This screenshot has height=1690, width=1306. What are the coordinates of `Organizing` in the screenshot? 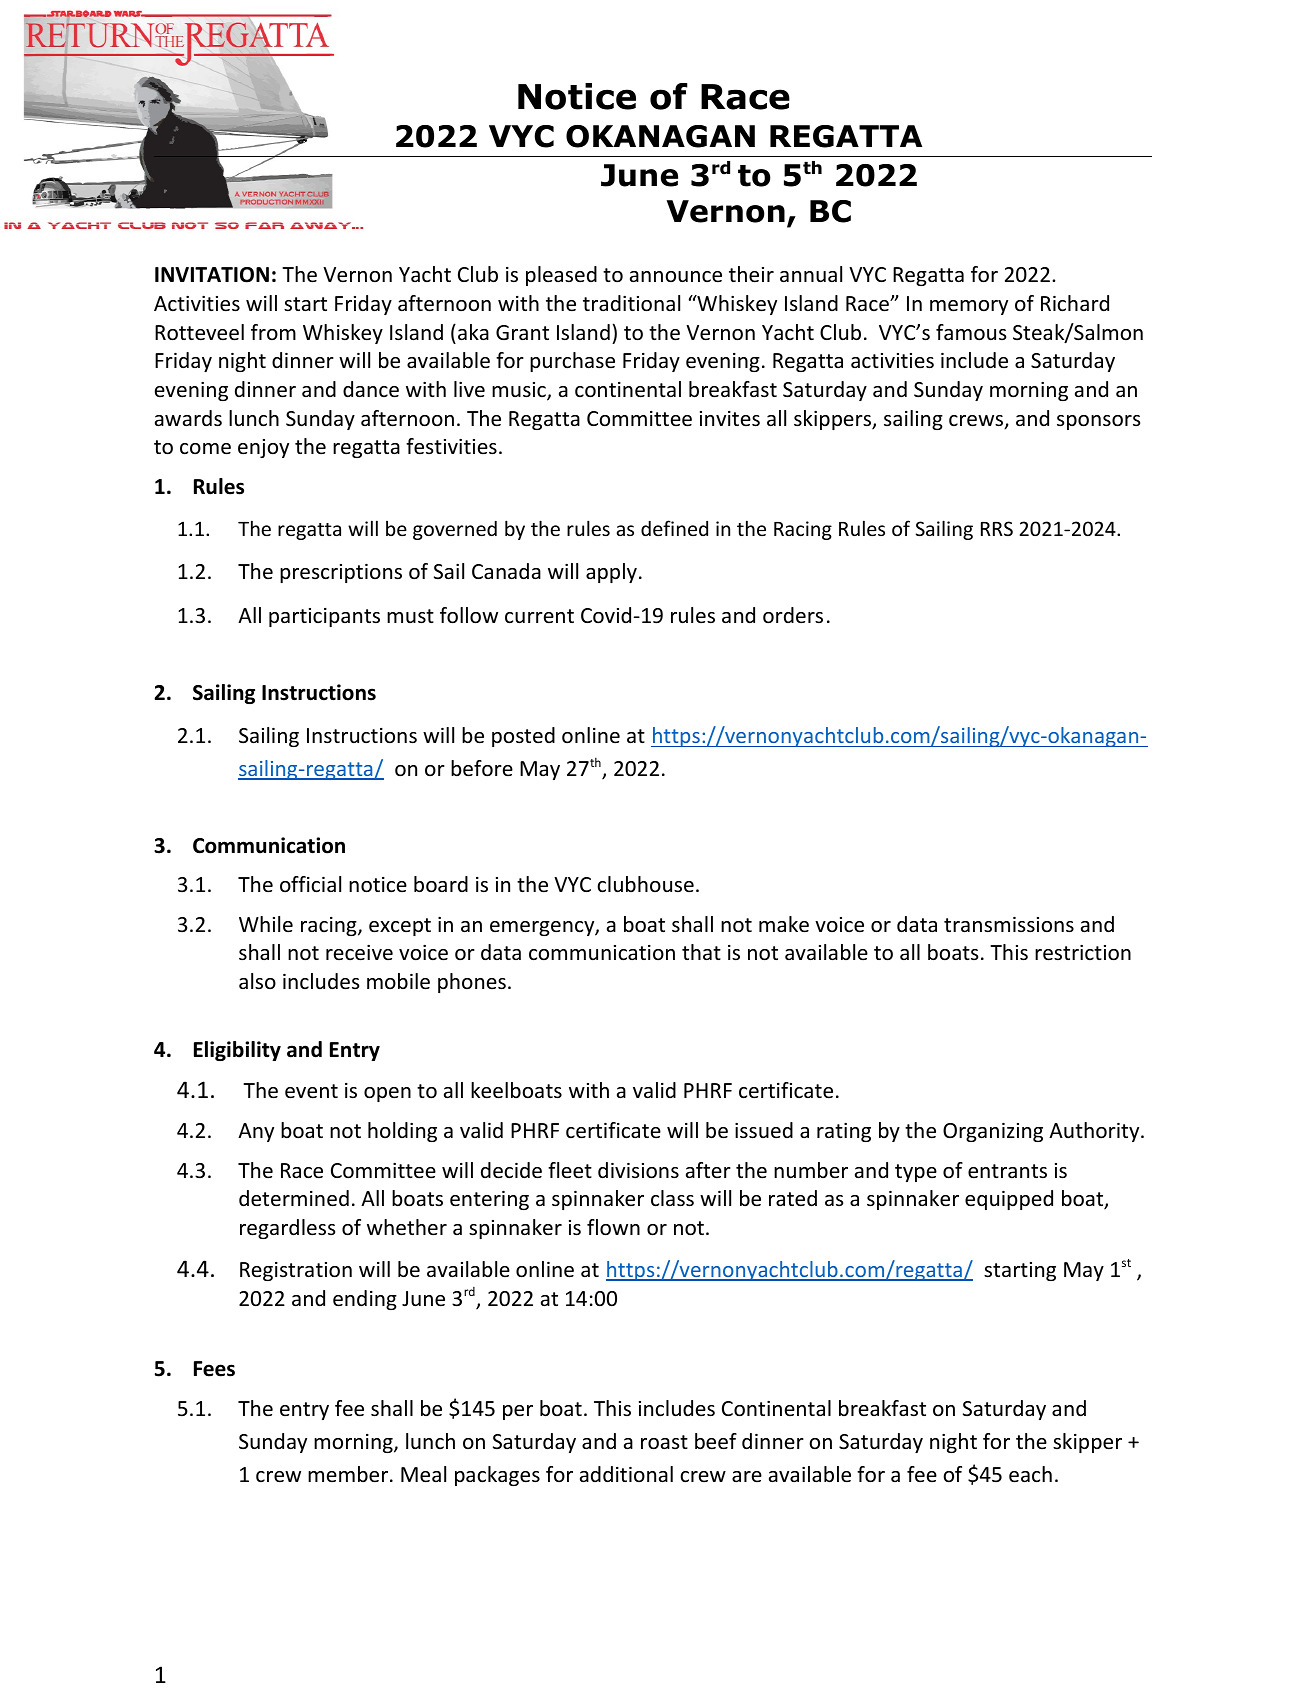 It's located at (993, 1132).
